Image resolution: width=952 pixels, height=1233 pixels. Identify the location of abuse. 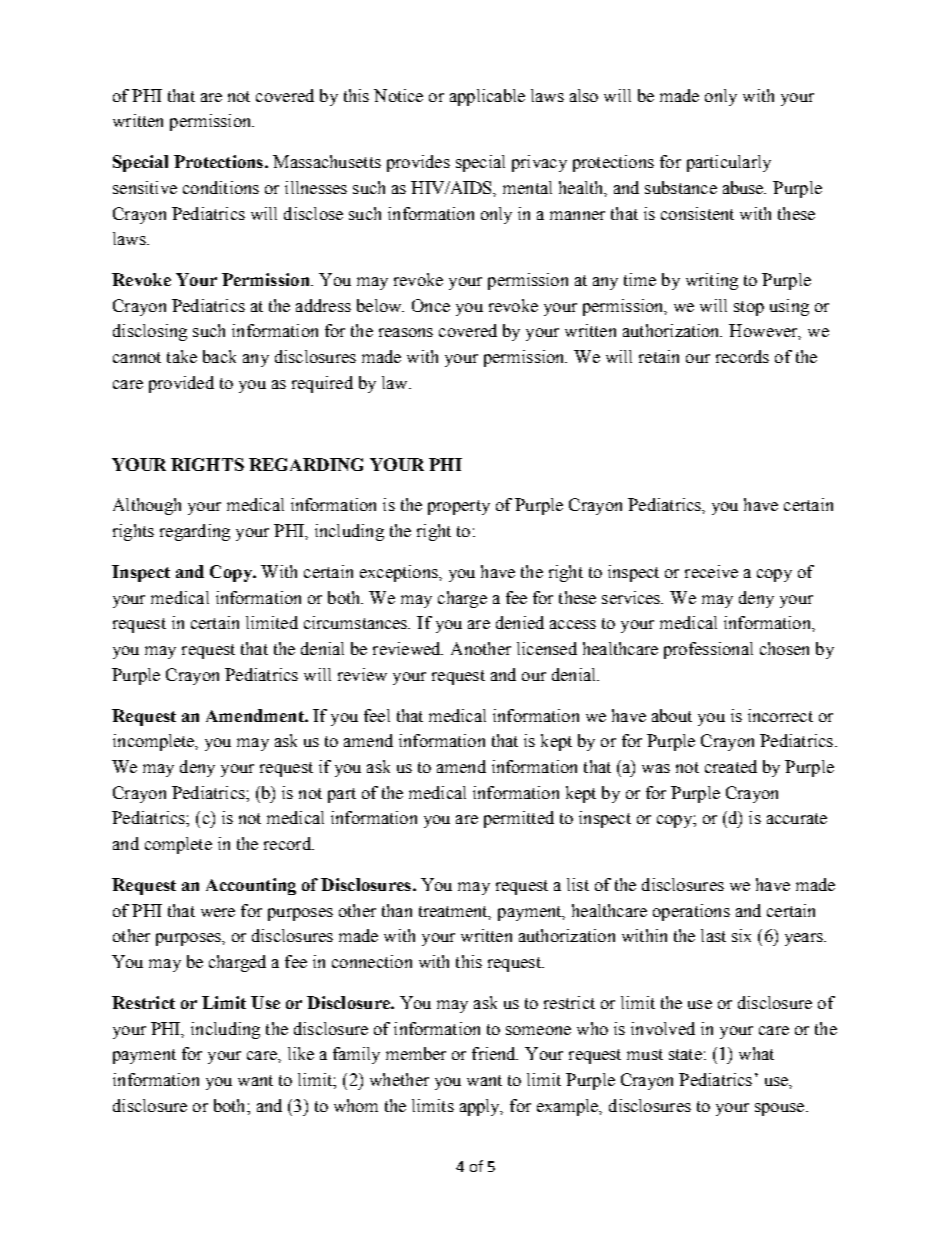
(744, 187).
